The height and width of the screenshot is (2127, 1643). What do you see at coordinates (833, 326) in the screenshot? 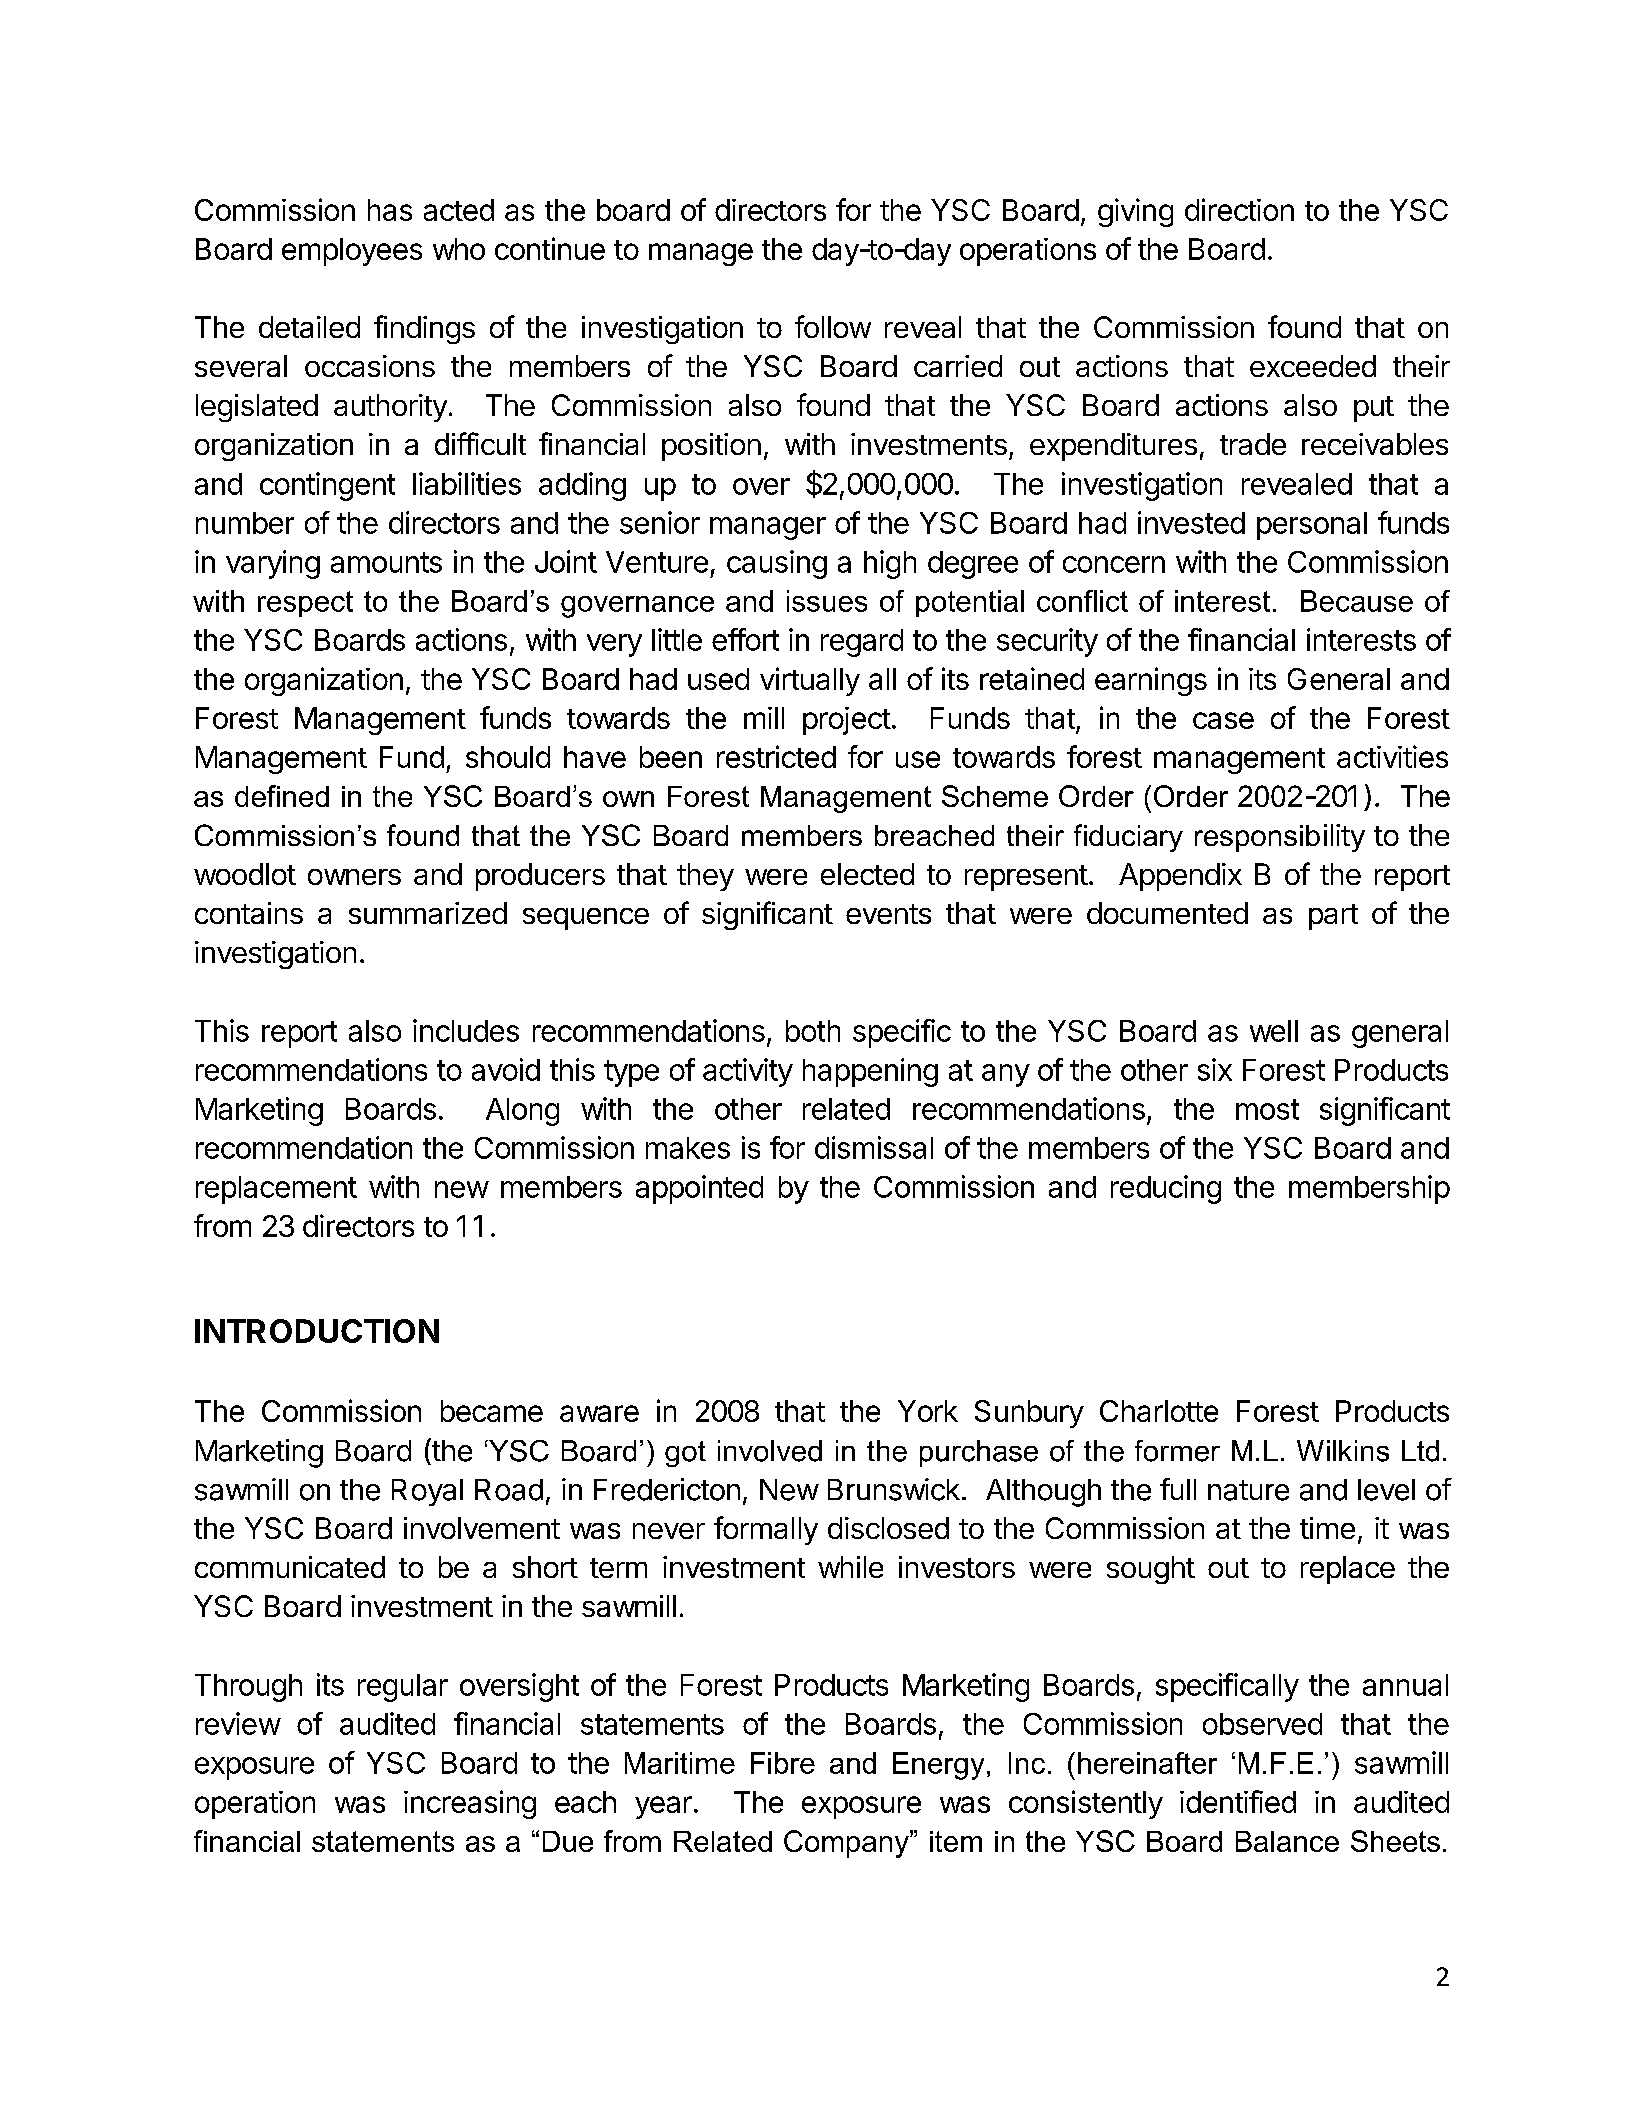
I see `follow` at bounding box center [833, 326].
